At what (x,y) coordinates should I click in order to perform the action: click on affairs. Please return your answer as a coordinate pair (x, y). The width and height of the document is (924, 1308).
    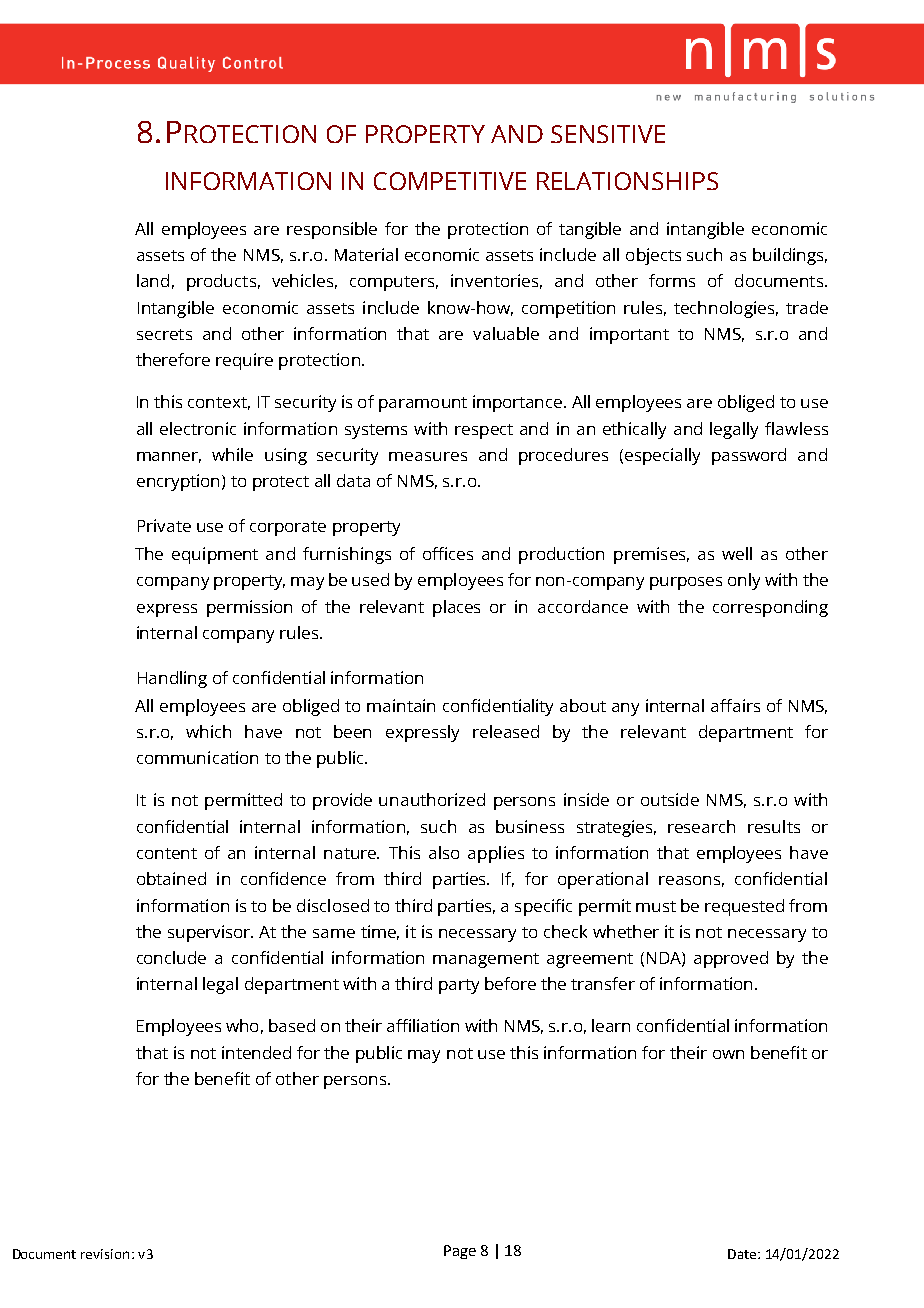
    Looking at the image, I should click on (735, 705).
